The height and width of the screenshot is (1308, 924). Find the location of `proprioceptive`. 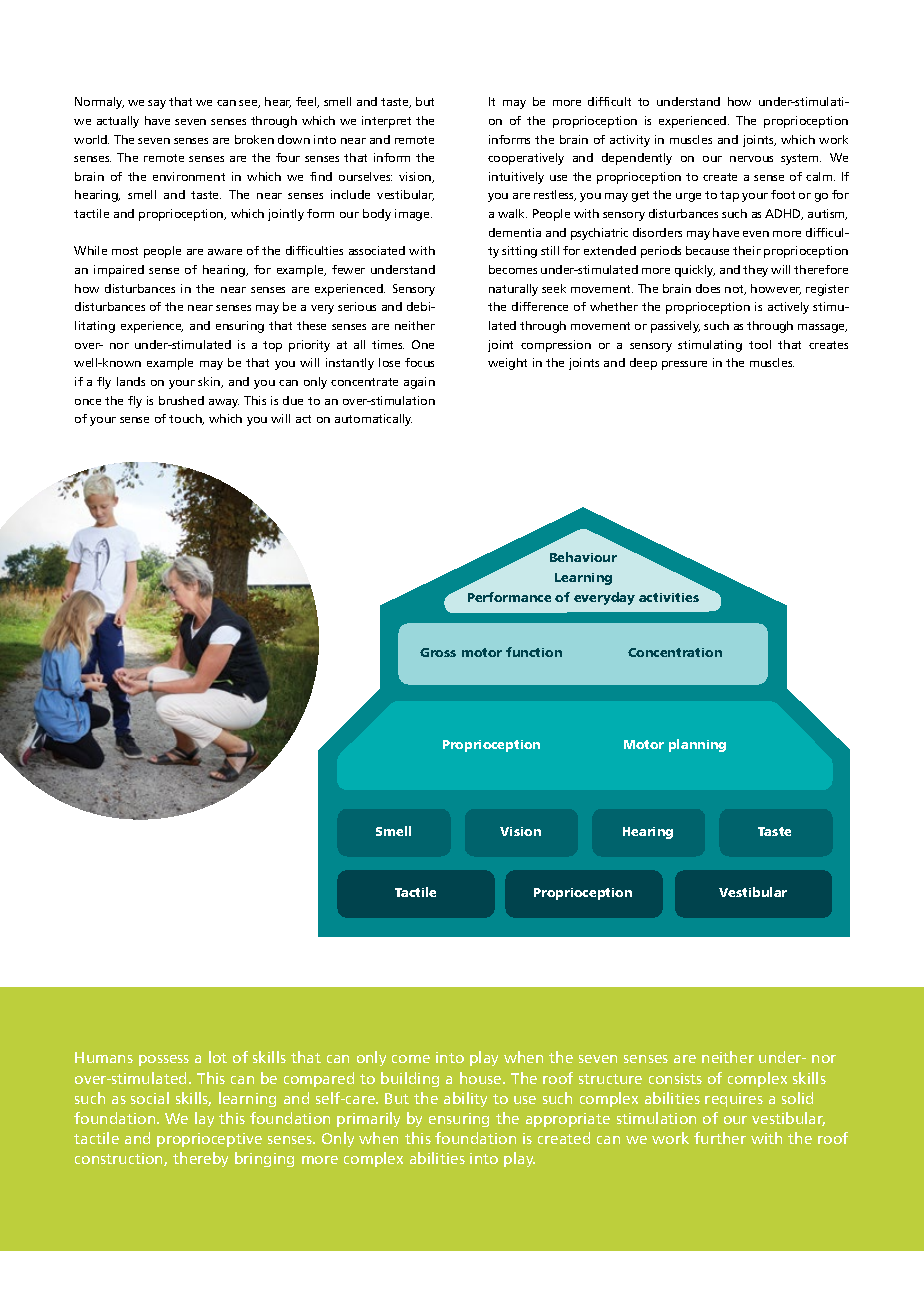

proprioceptive is located at coordinates (209, 1140).
